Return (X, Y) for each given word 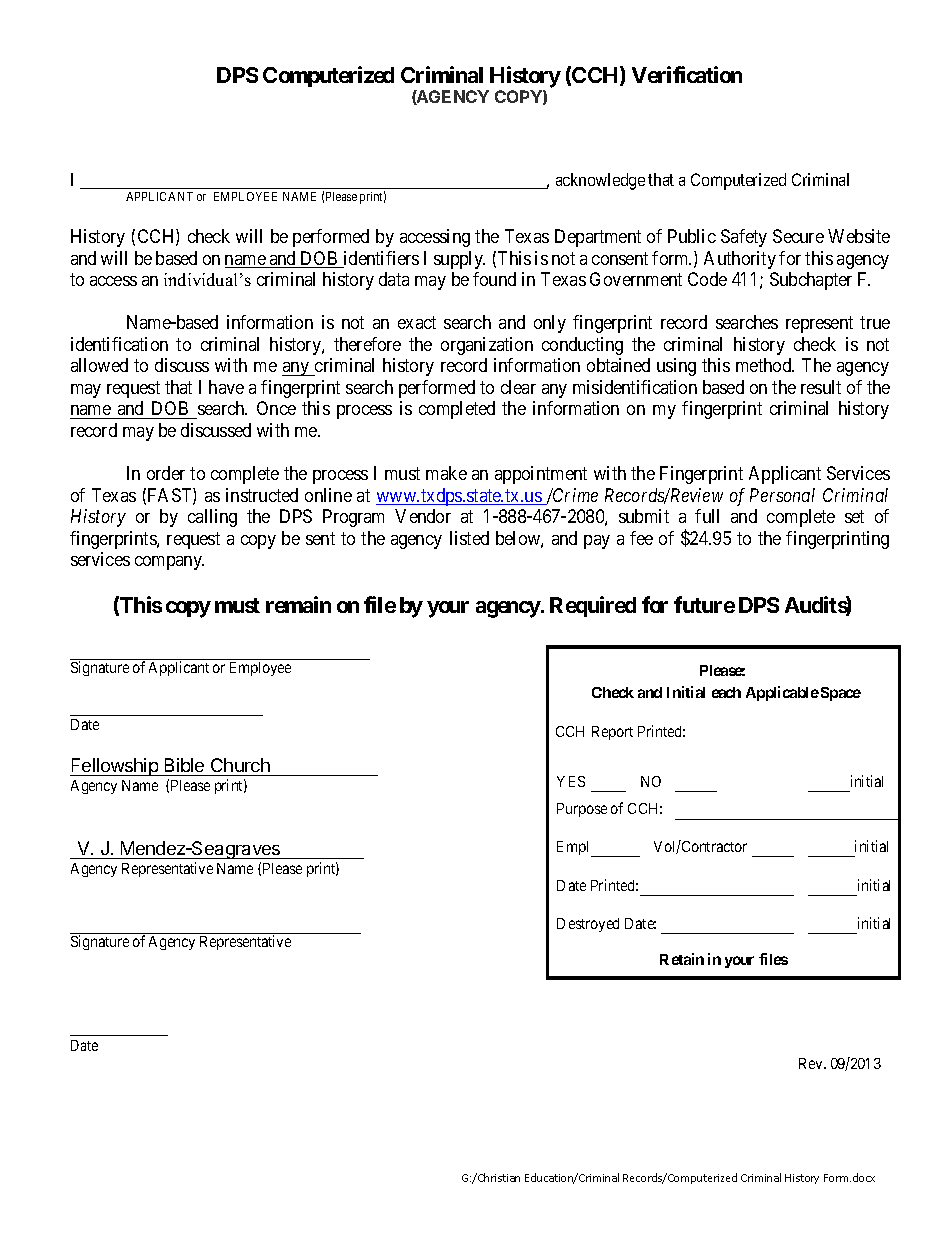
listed (469, 538)
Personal (782, 495)
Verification (687, 74)
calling (212, 518)
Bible (185, 767)
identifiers (380, 259)
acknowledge (600, 181)
